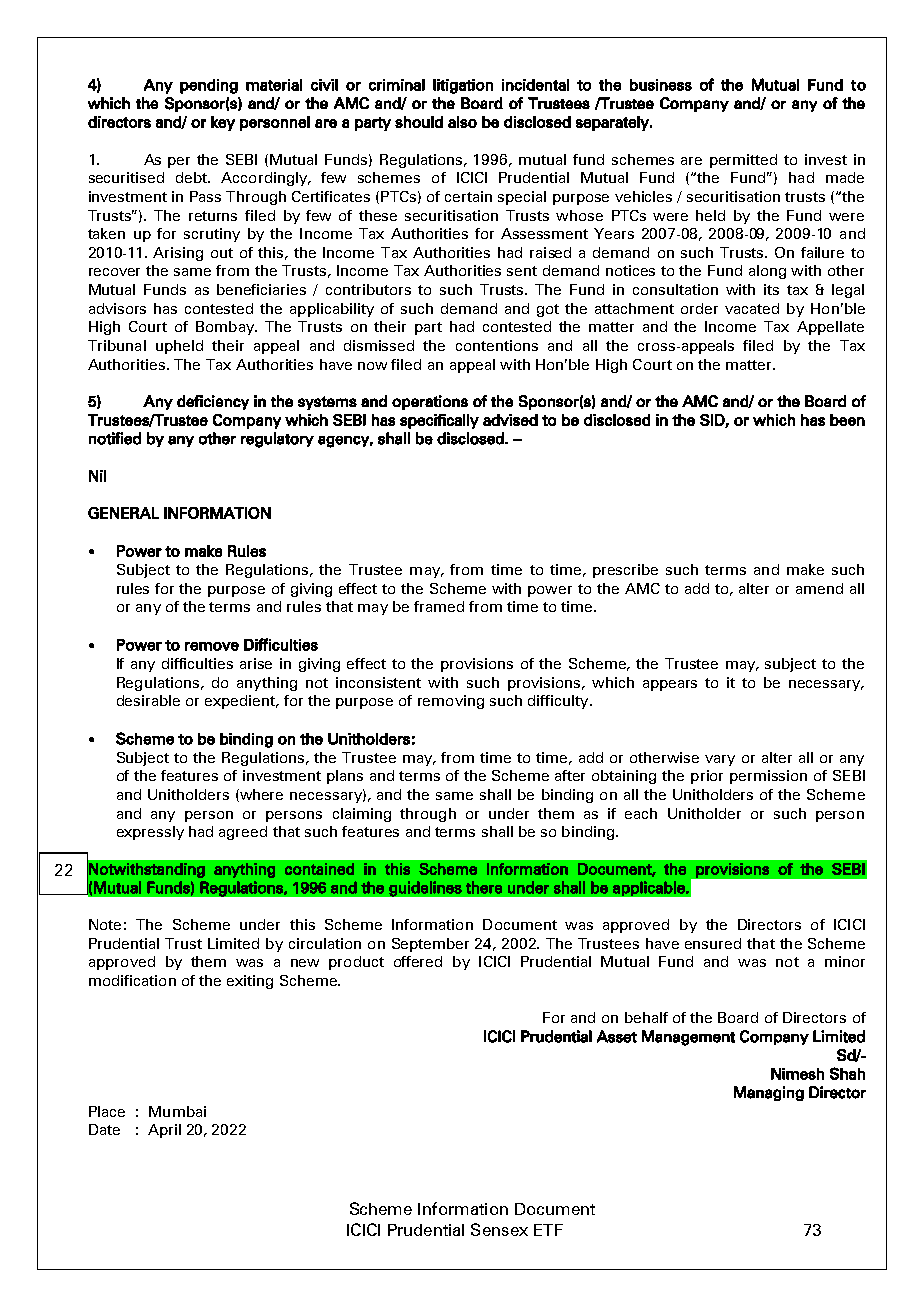 This screenshot has height=1307, width=924. What do you see at coordinates (548, 1230) in the screenshot?
I see `ETF` at bounding box center [548, 1230].
